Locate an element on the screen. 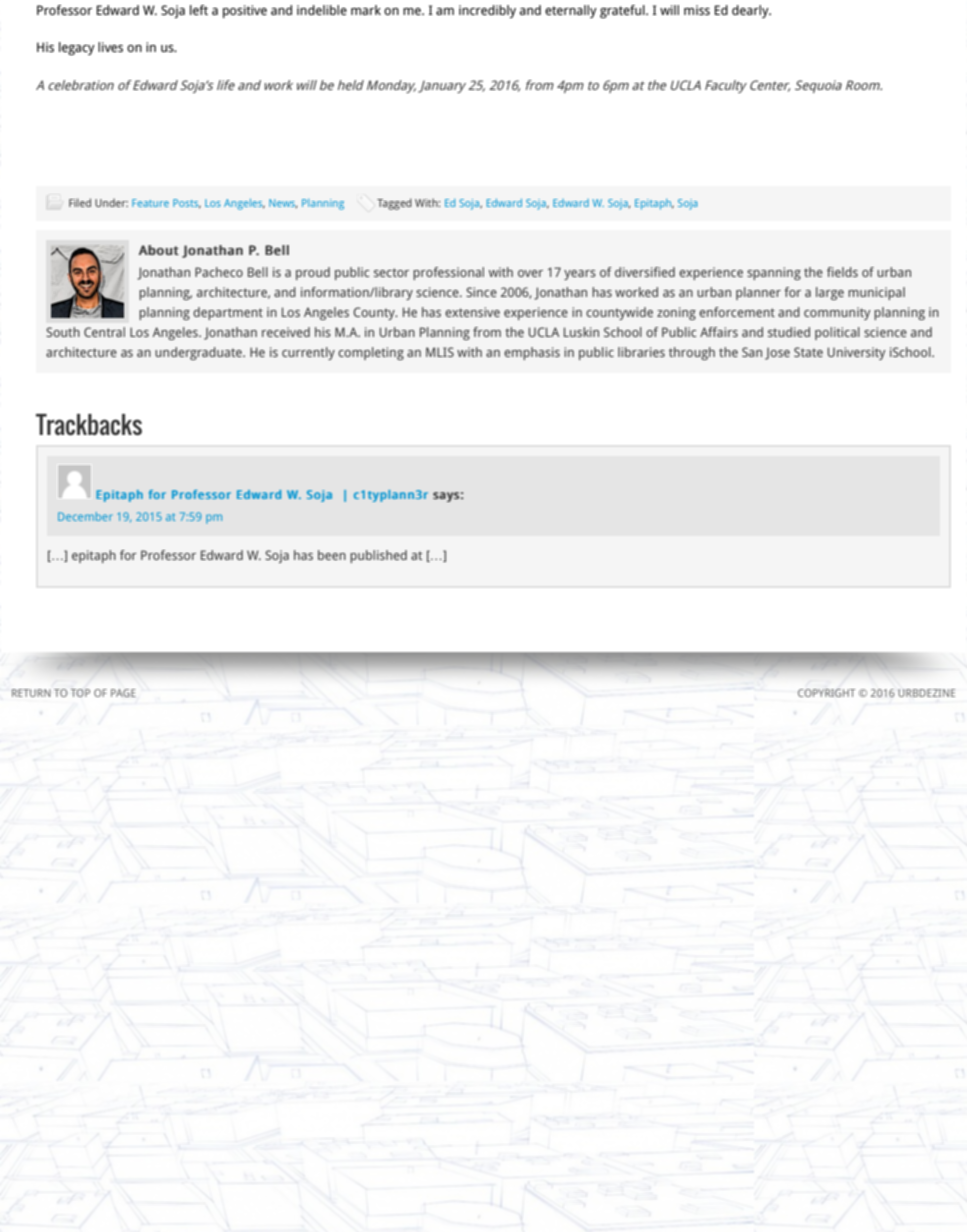 This screenshot has width=967, height=1232. Jose is located at coordinates (777, 354).
